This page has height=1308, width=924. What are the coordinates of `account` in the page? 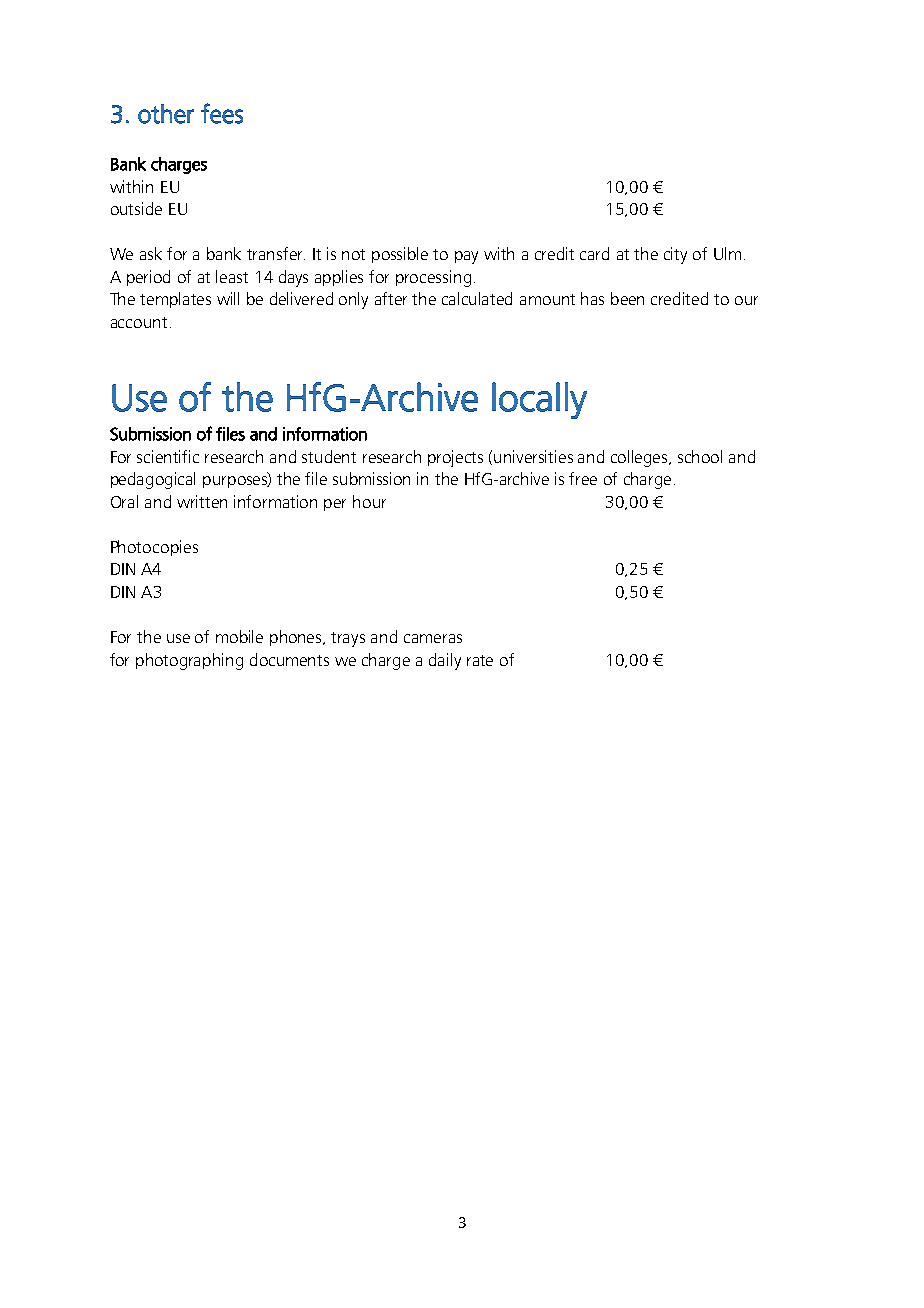 It's located at (139, 322).
